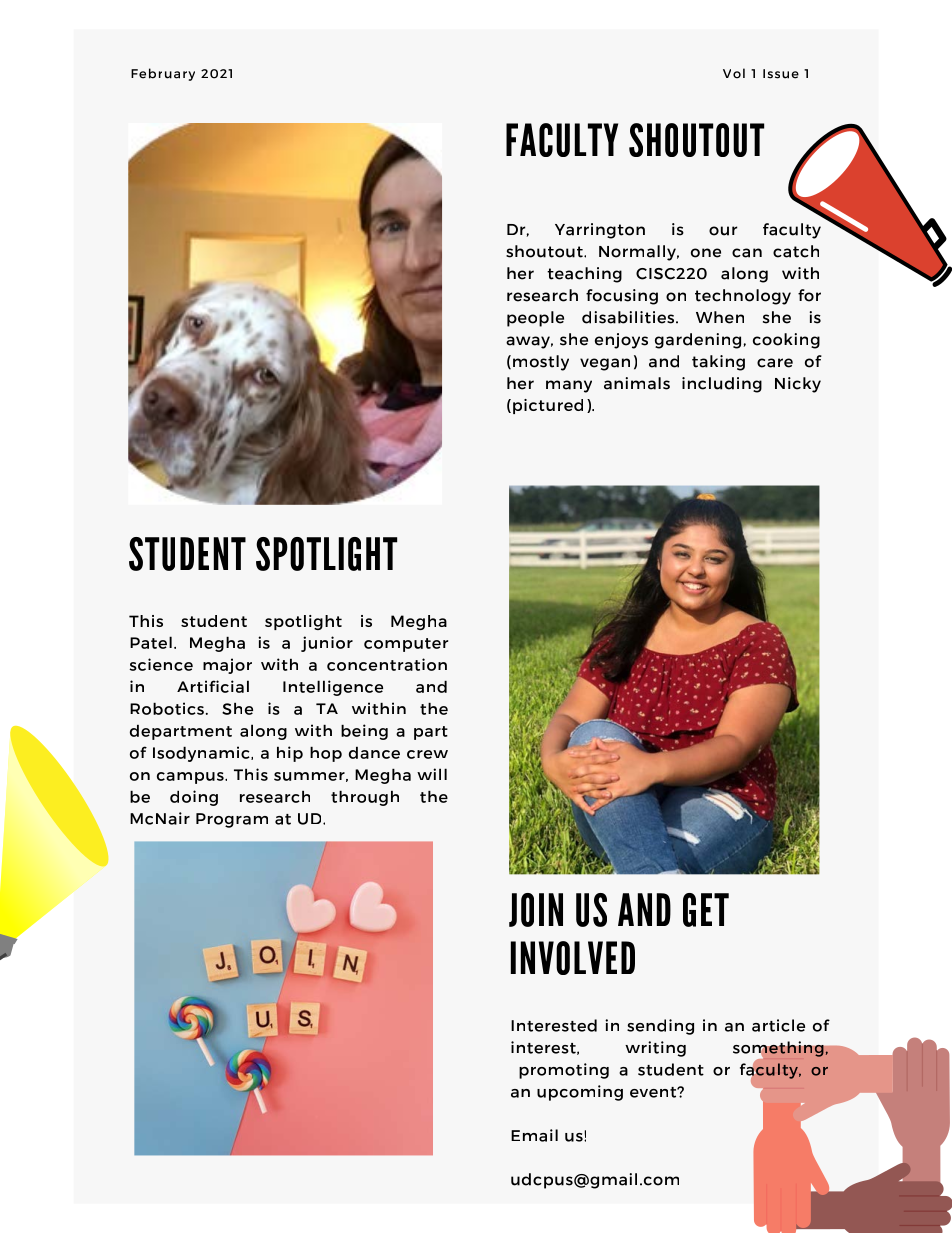  I want to click on campus, so click(191, 778).
